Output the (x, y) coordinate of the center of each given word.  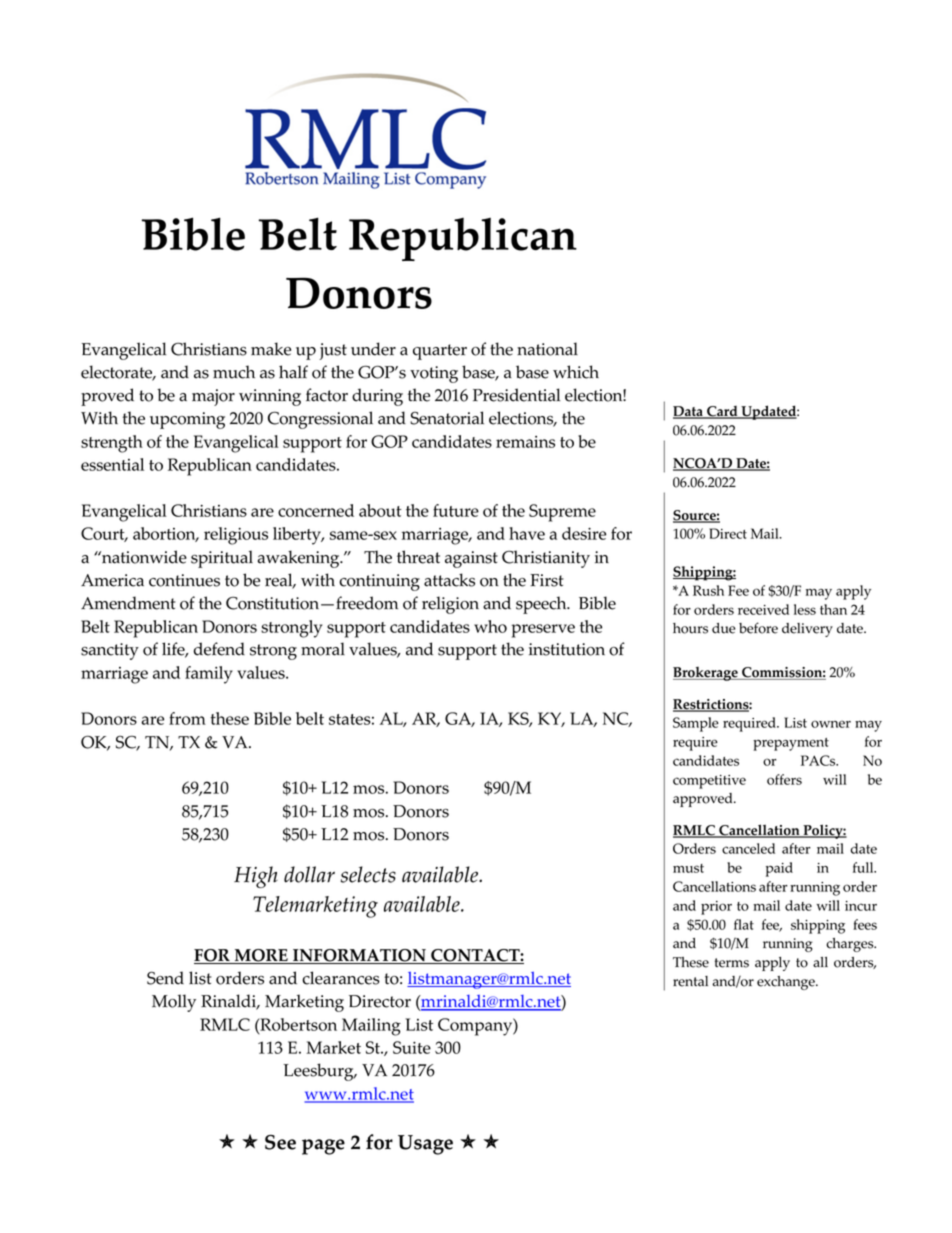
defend (219, 649)
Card (722, 412)
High (256, 877)
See (280, 1142)
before (758, 628)
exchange (787, 983)
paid (779, 869)
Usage (425, 1145)
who (490, 626)
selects (368, 874)
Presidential (516, 395)
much (234, 372)
